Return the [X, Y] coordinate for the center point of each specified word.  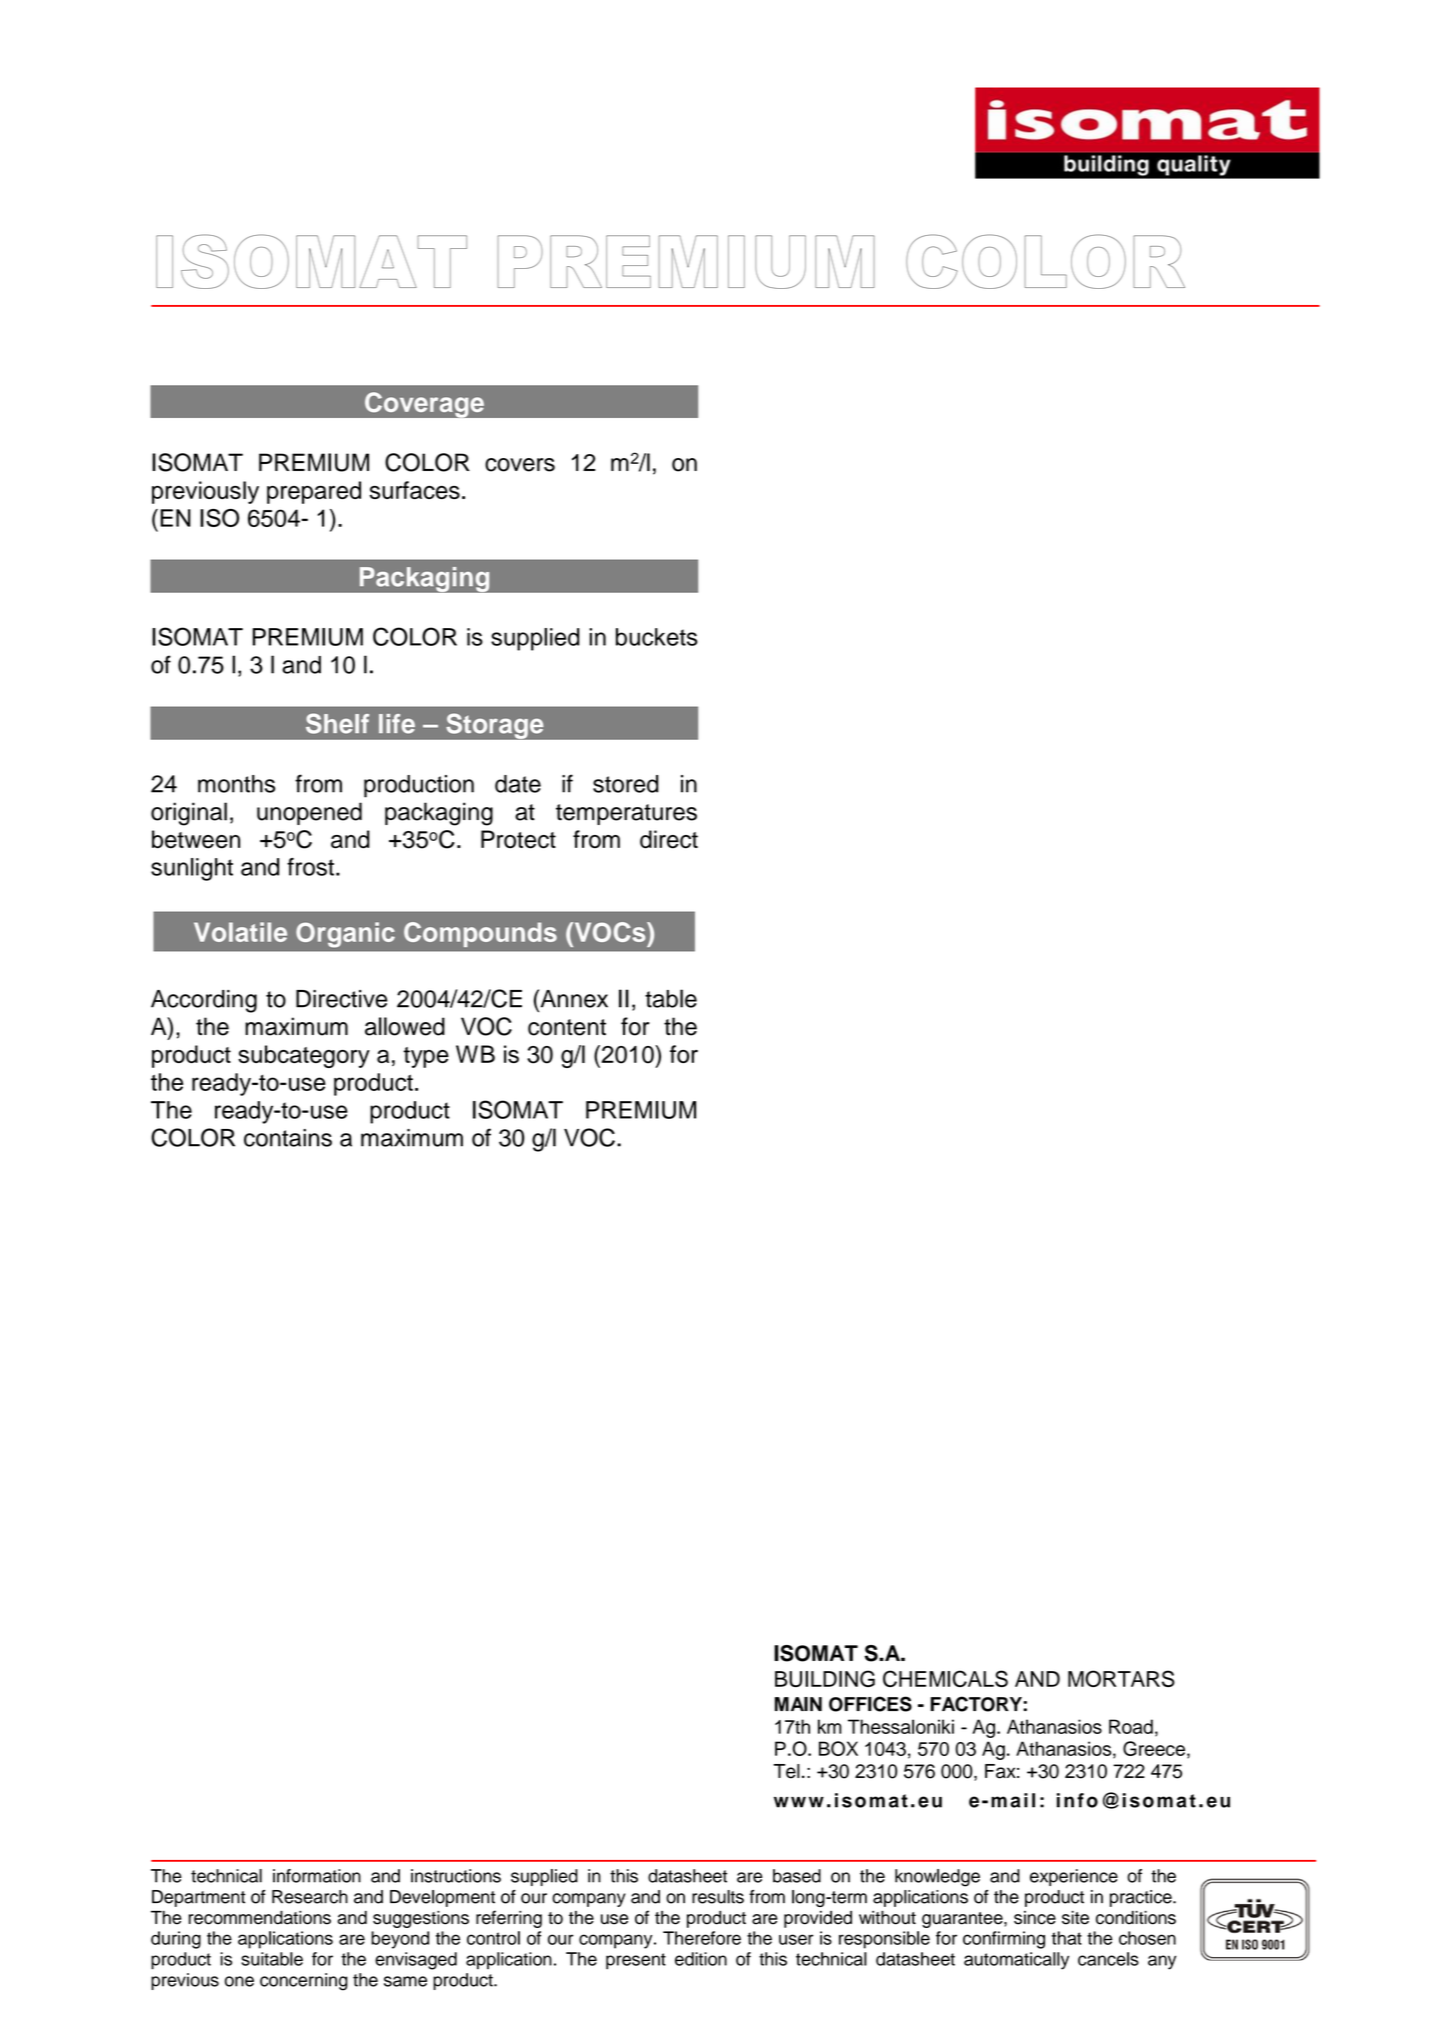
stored [625, 784]
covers [520, 465]
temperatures [626, 814]
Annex [573, 998]
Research [310, 1897]
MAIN [798, 1704]
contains [288, 1138]
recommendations [259, 1918]
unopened [309, 813]
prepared [314, 492]
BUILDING [825, 1678]
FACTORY [977, 1704]
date [518, 784]
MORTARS [1121, 1678]
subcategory [304, 1056]
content [567, 1027]
